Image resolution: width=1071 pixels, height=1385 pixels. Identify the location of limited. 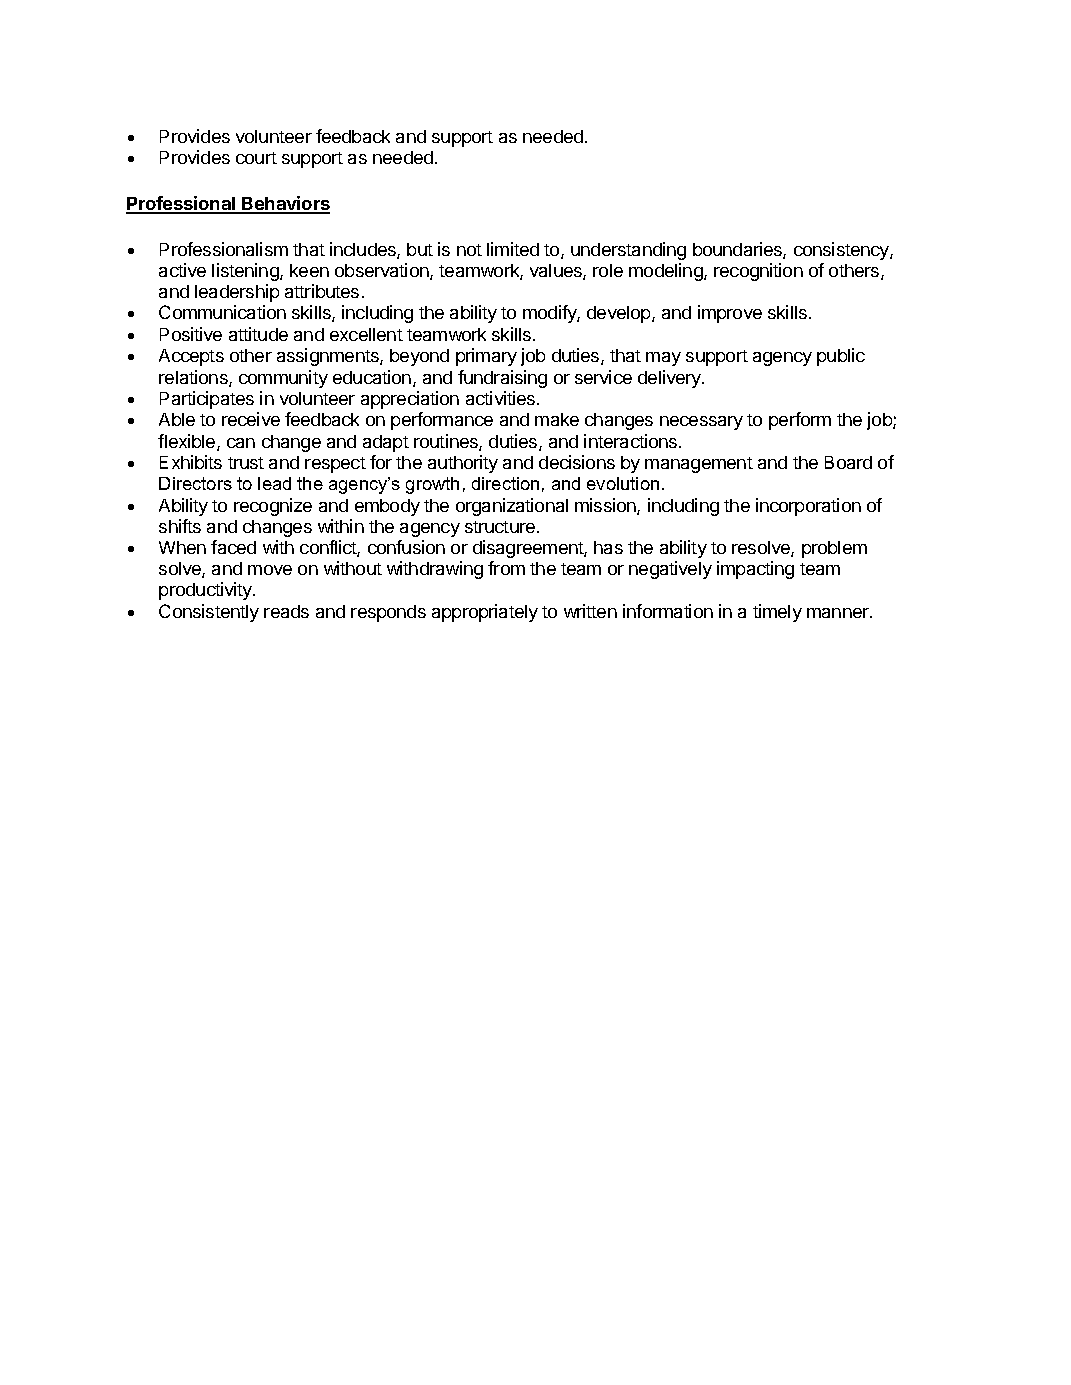
(513, 249).
